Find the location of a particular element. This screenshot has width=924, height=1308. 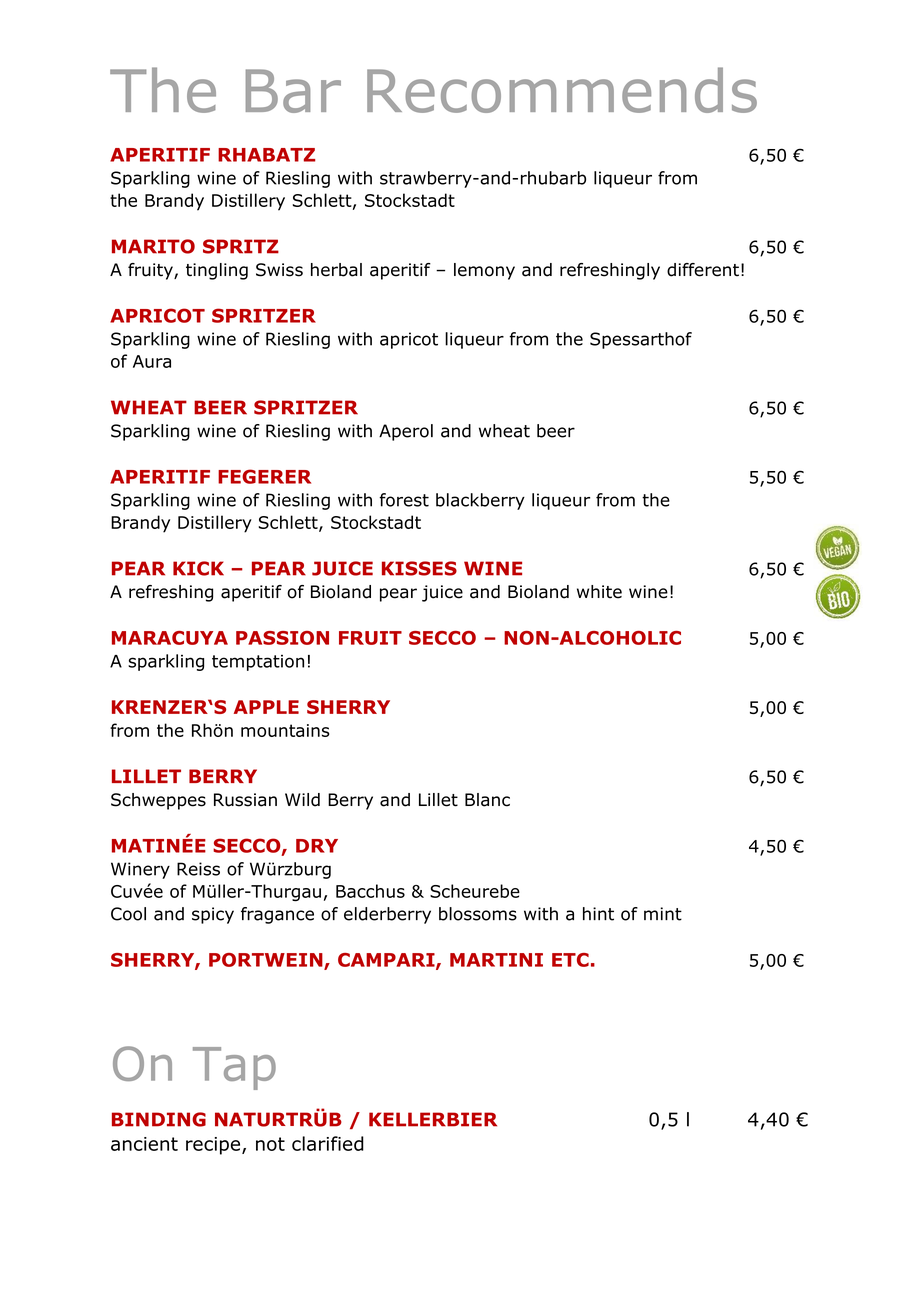

KICK is located at coordinates (198, 568).
